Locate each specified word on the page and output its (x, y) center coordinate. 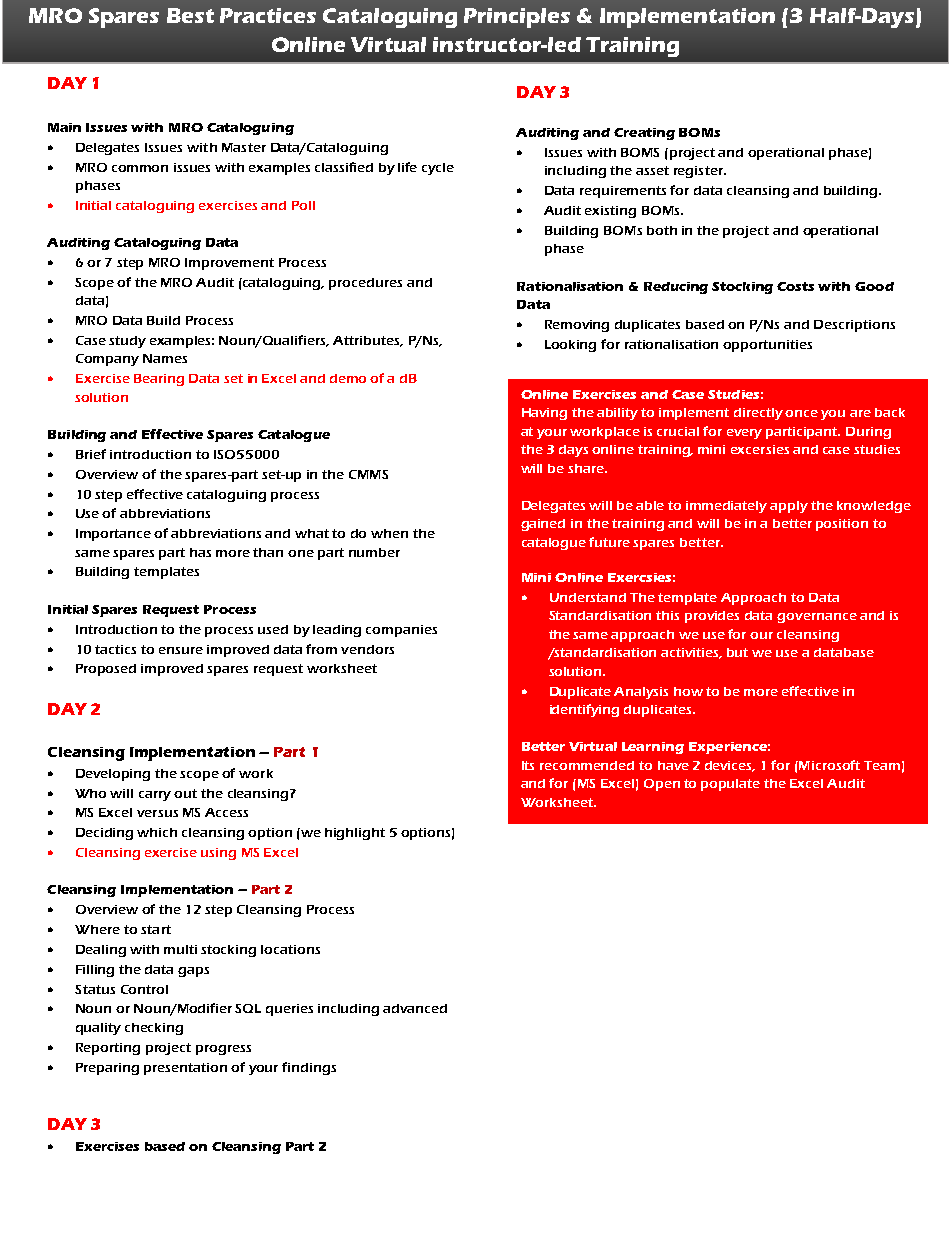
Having (544, 414)
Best (190, 15)
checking (154, 1029)
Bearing (159, 380)
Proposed (106, 670)
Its (528, 765)
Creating (644, 134)
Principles (517, 18)
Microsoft (829, 765)
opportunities (767, 346)
